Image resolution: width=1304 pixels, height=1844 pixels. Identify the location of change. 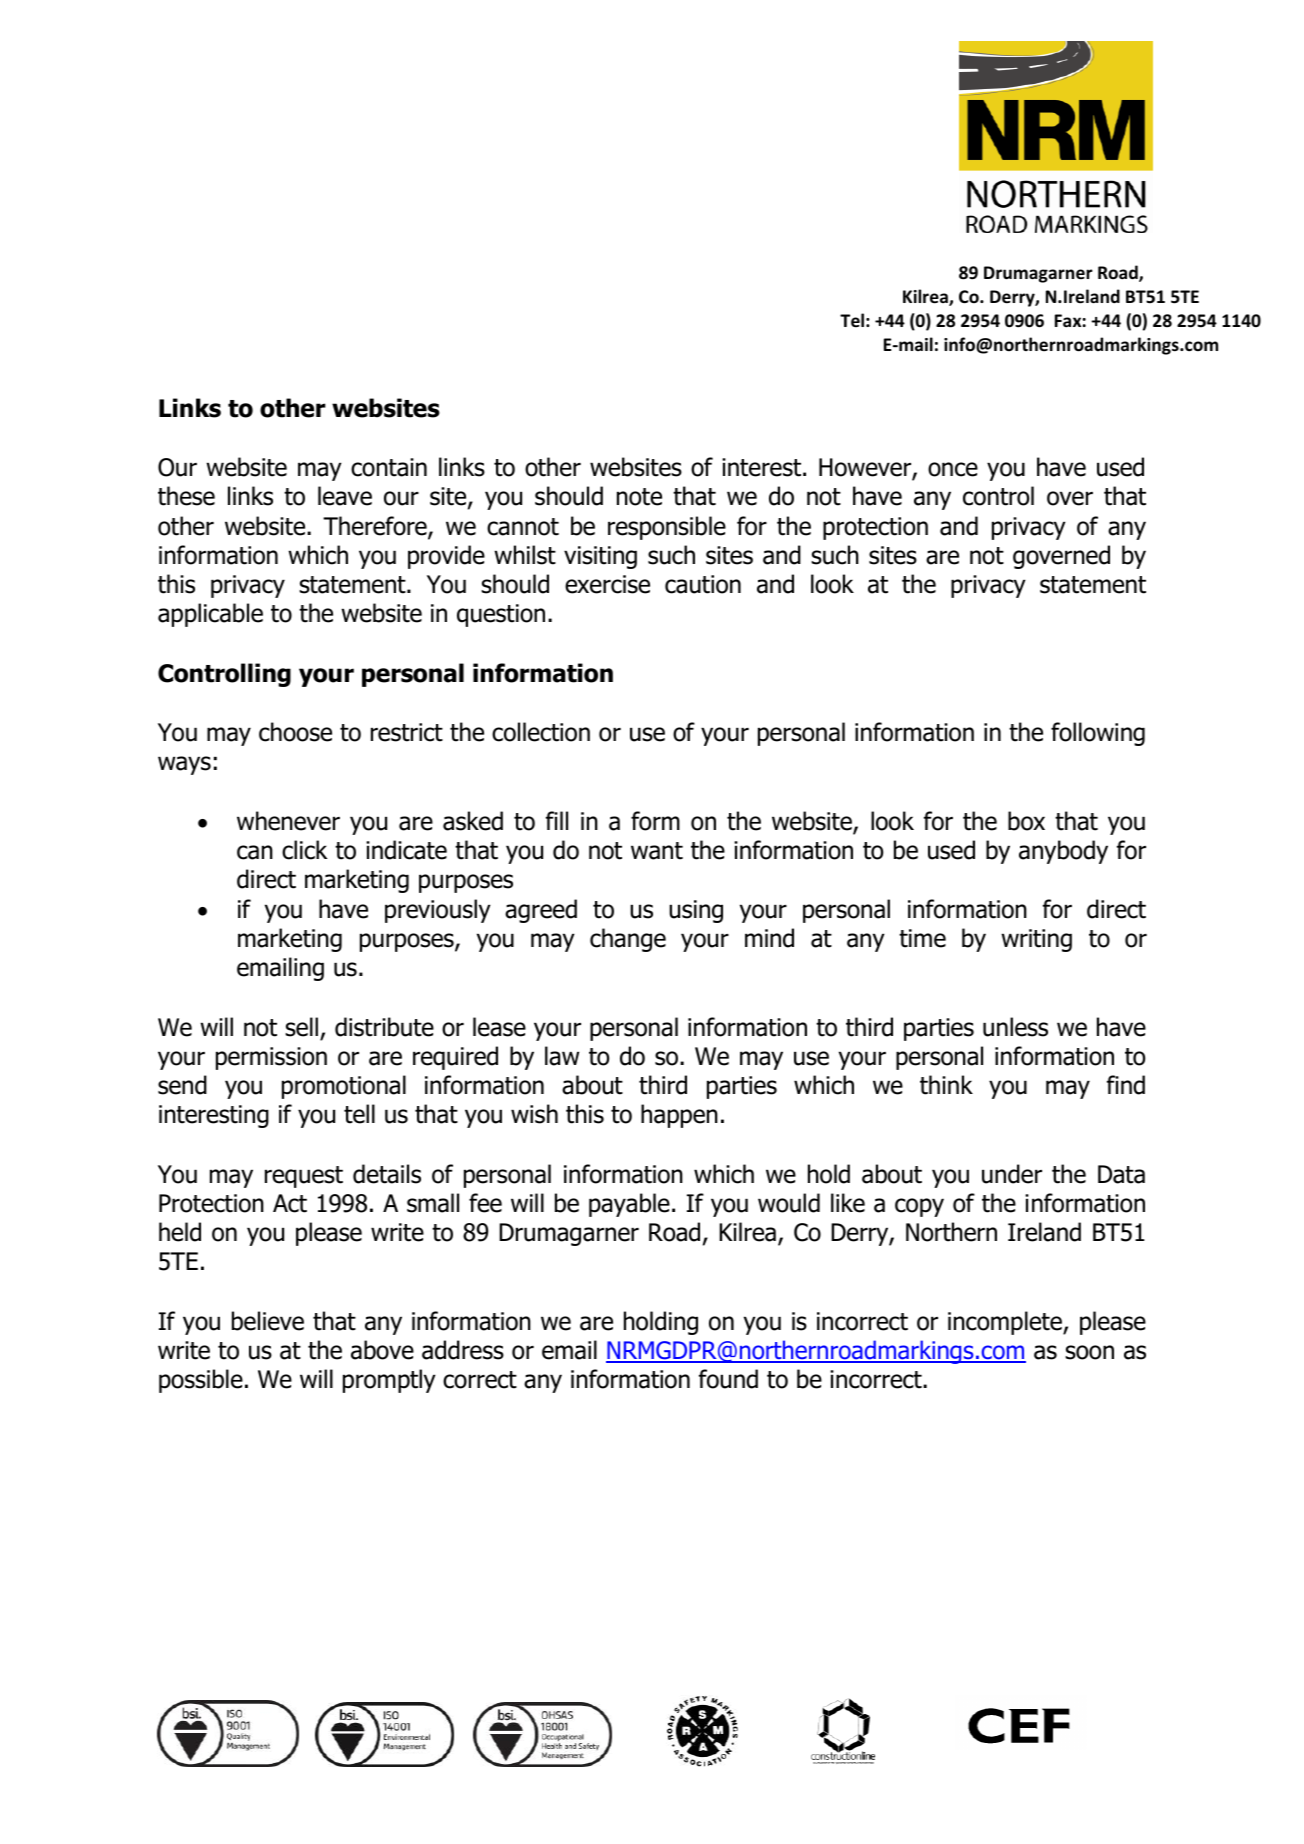
(628, 940).
